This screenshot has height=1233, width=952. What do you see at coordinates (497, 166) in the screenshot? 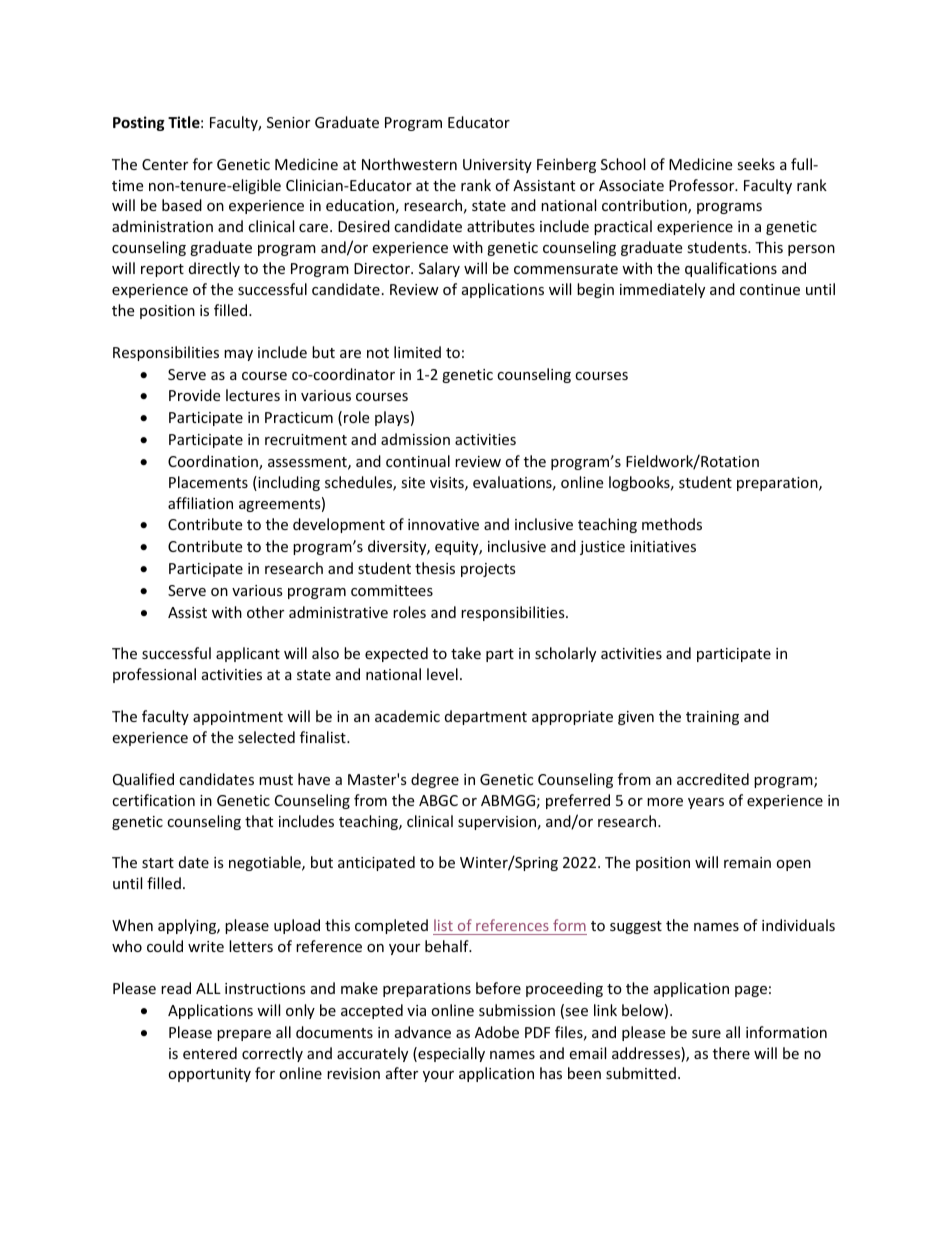
I see `University` at bounding box center [497, 166].
